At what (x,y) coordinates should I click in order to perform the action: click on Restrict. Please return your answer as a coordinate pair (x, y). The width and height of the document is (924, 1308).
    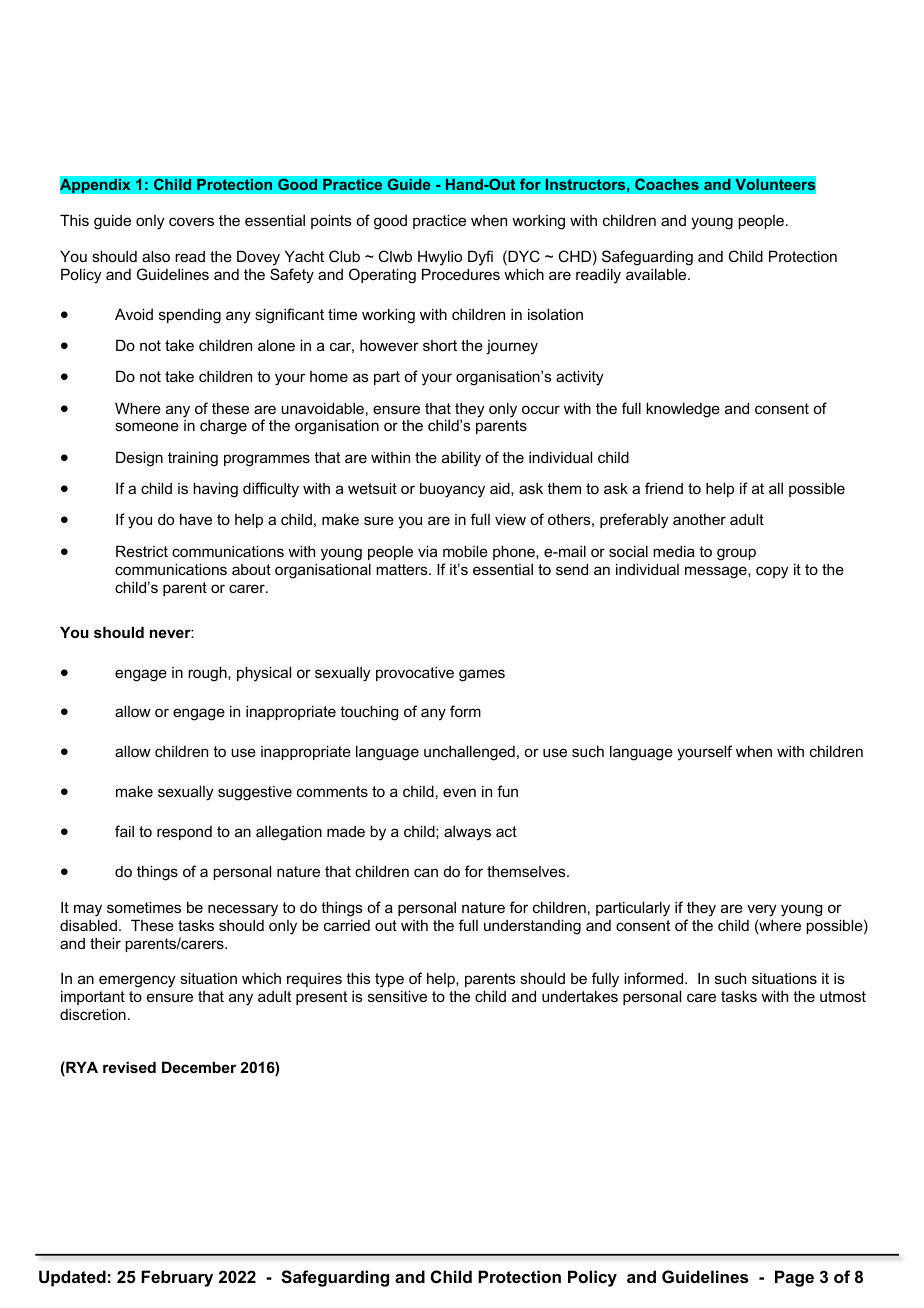
    Looking at the image, I should click on (142, 551).
